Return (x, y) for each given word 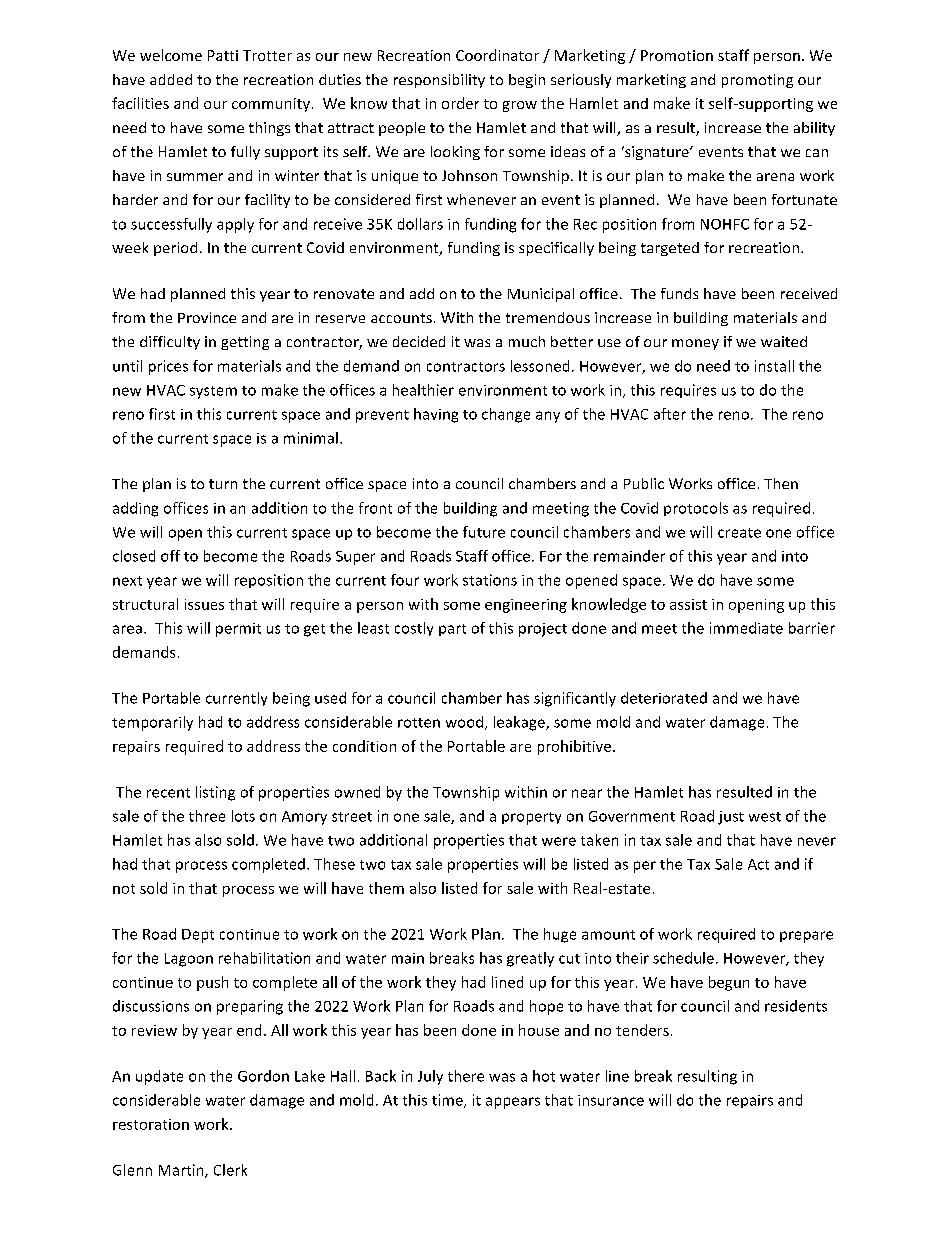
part (452, 630)
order (460, 103)
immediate (746, 628)
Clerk (230, 1170)
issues (204, 604)
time (448, 1101)
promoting (757, 81)
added (171, 79)
